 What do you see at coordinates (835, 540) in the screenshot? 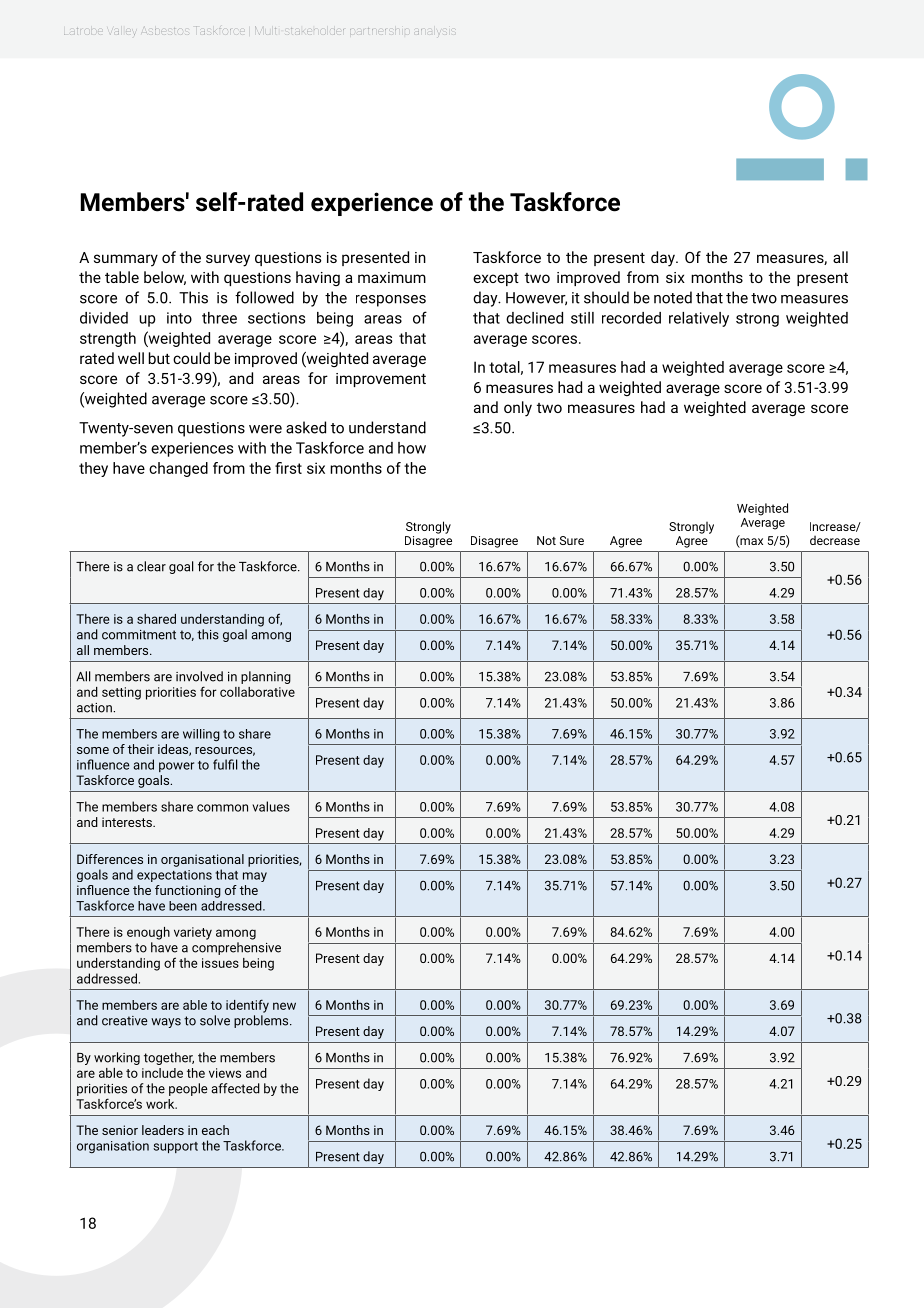
I see `decrease` at bounding box center [835, 540].
